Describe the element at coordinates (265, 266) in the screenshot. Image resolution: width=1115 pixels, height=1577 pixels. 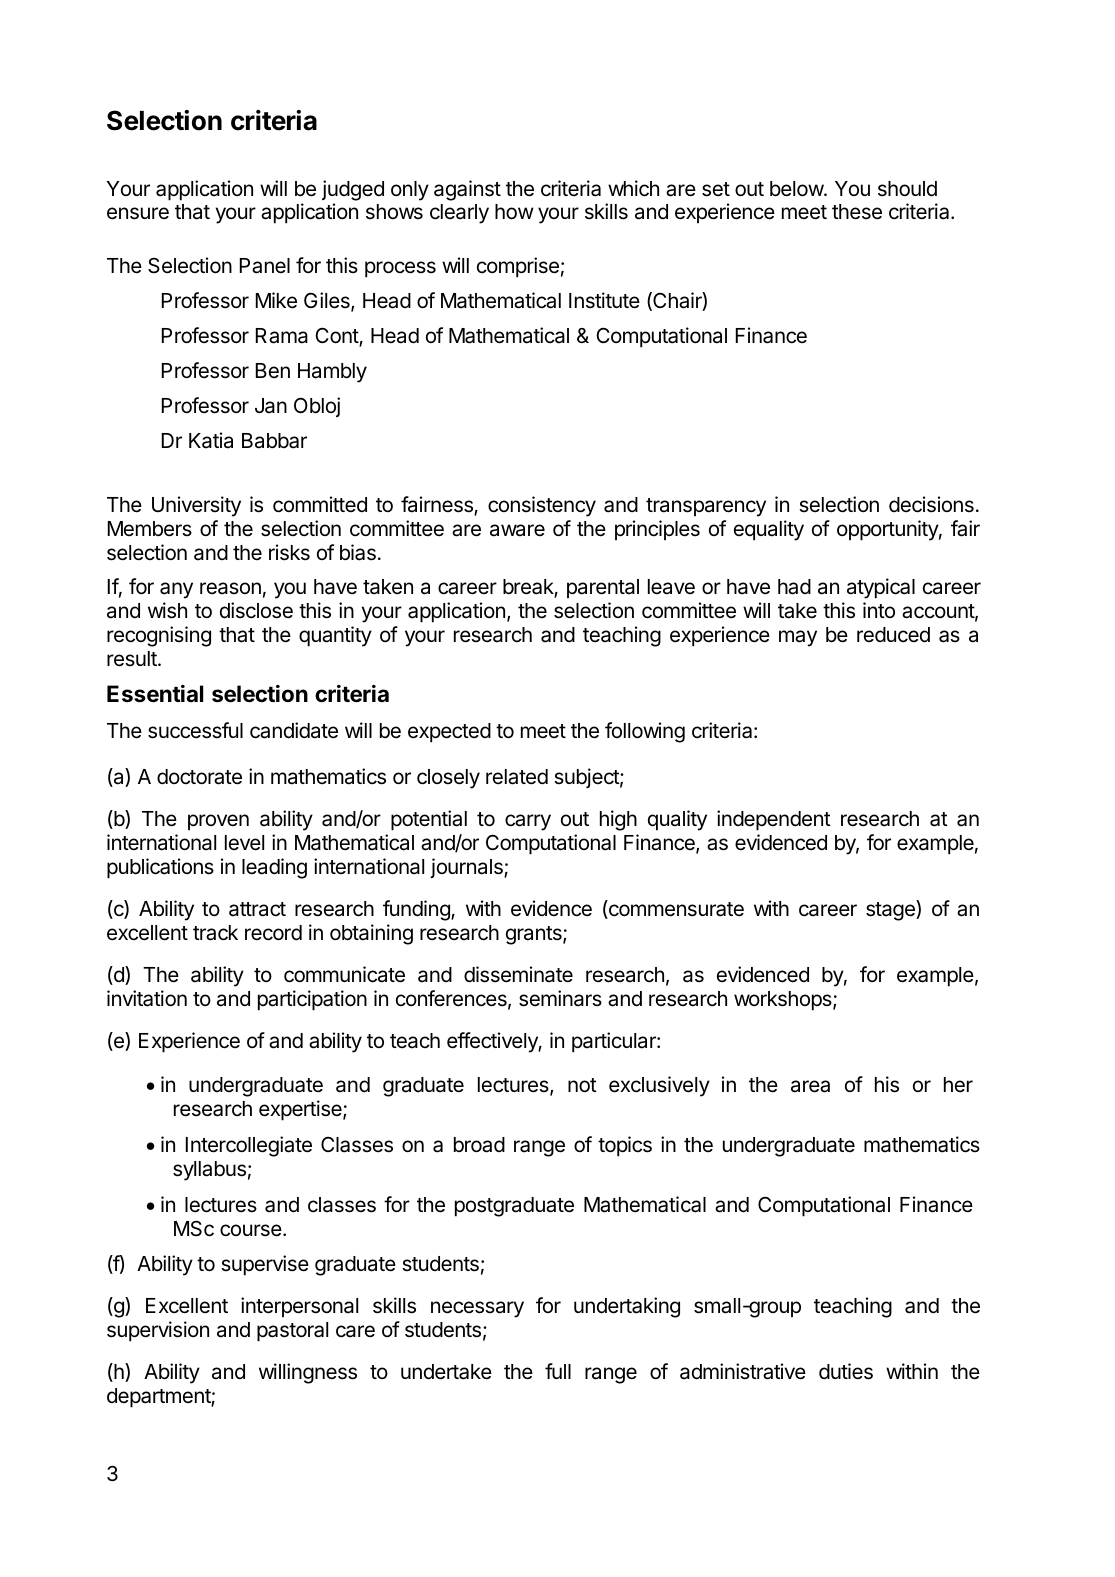
I see `Panel` at that location.
